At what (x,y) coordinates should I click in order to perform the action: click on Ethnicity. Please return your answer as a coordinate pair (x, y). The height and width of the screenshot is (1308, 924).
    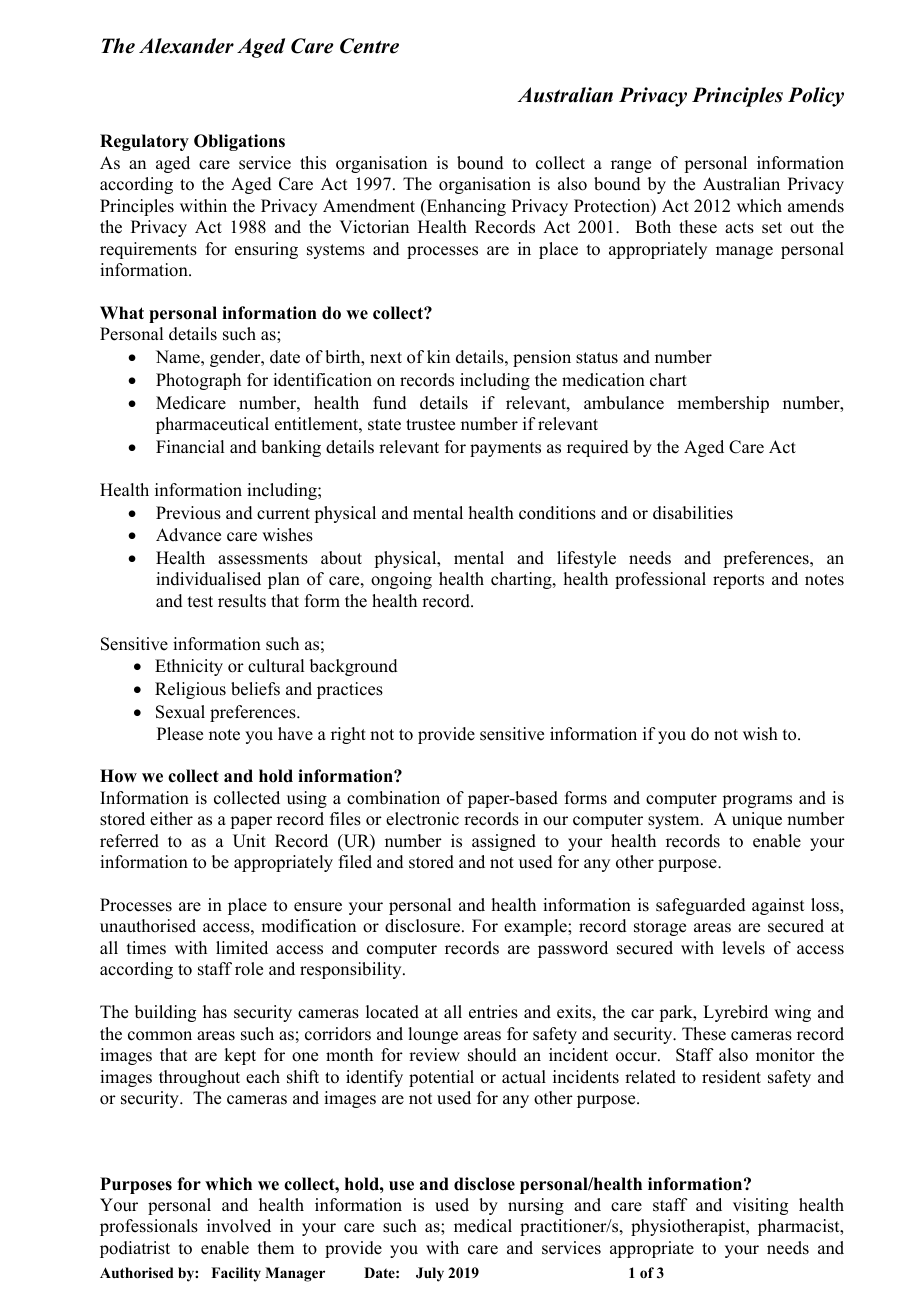
    Looking at the image, I should click on (189, 667).
